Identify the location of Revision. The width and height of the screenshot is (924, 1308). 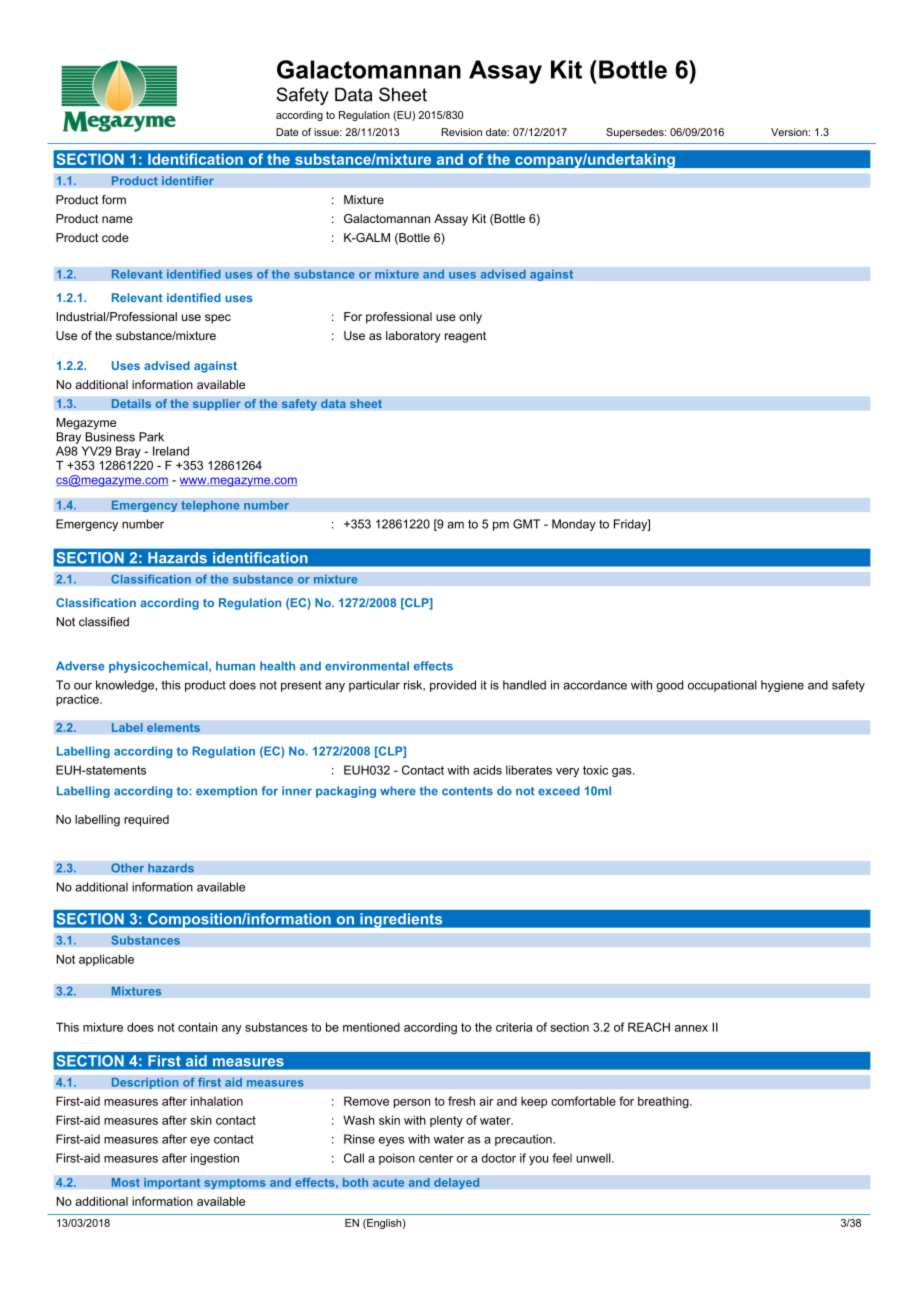
(462, 132).
